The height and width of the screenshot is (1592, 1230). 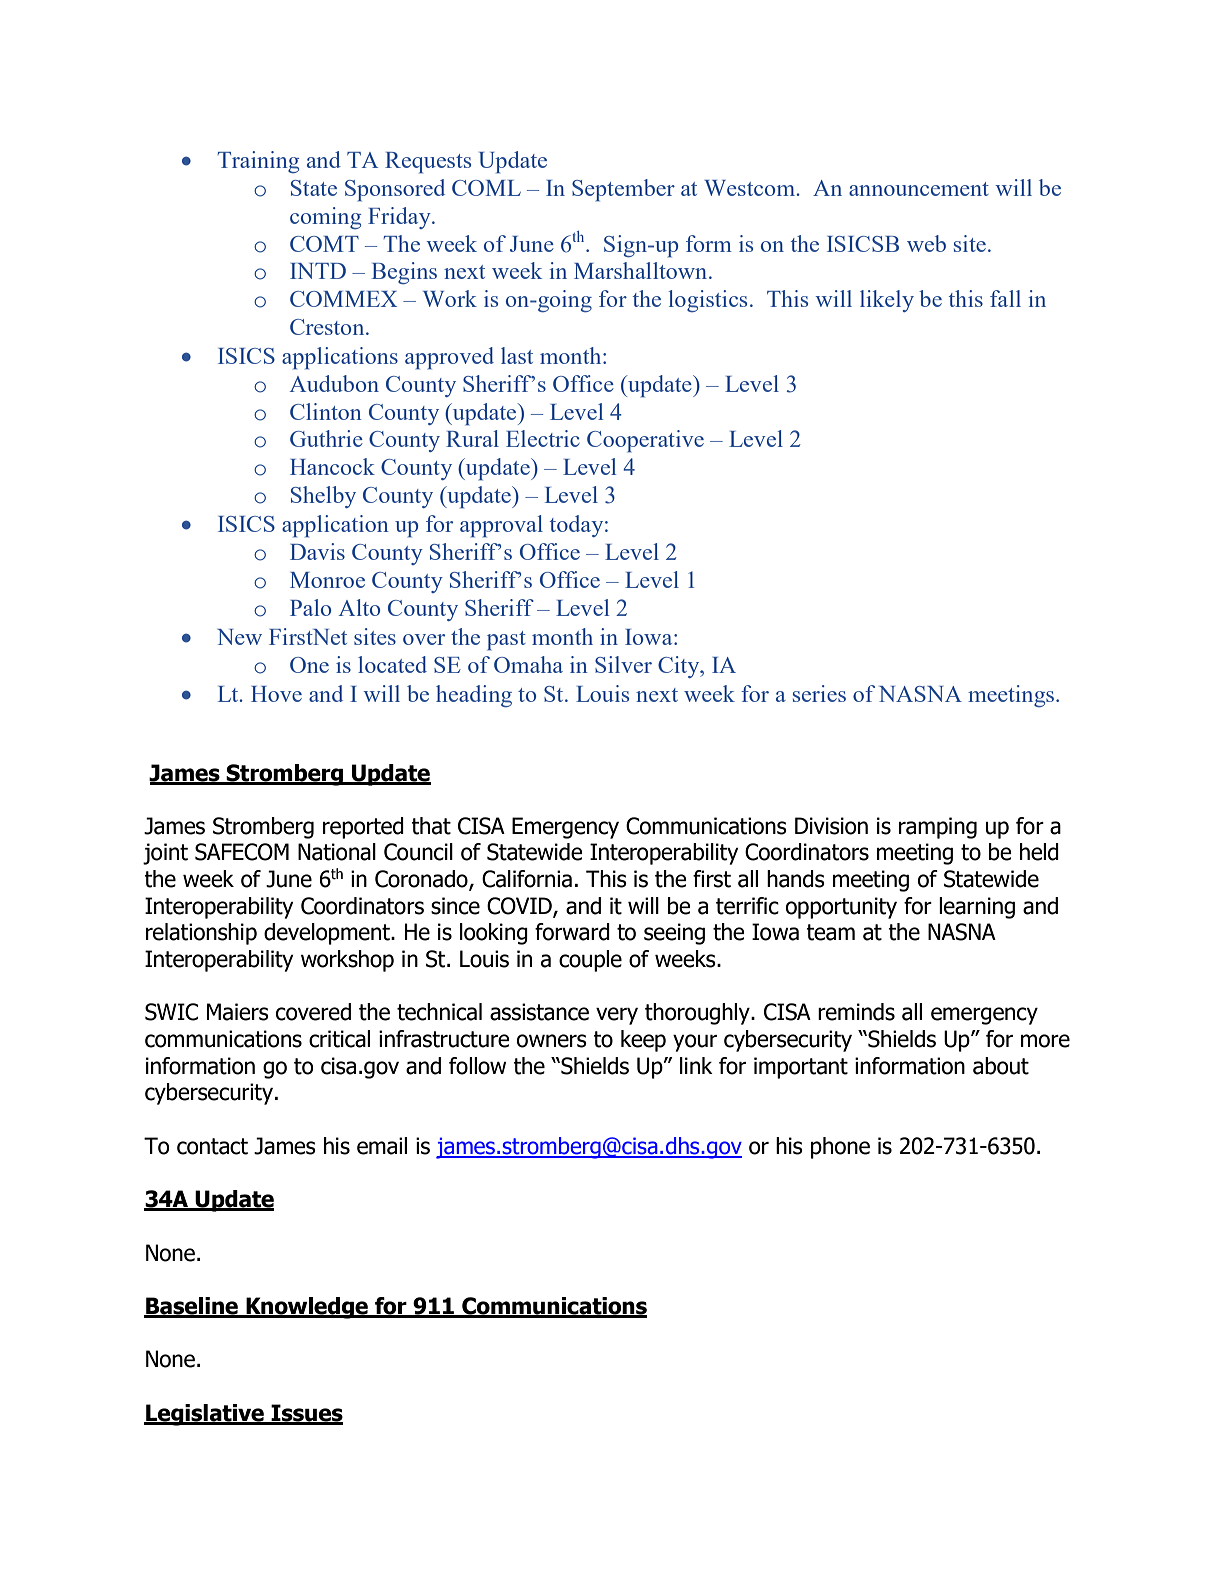 I want to click on Issues, so click(x=306, y=1414).
